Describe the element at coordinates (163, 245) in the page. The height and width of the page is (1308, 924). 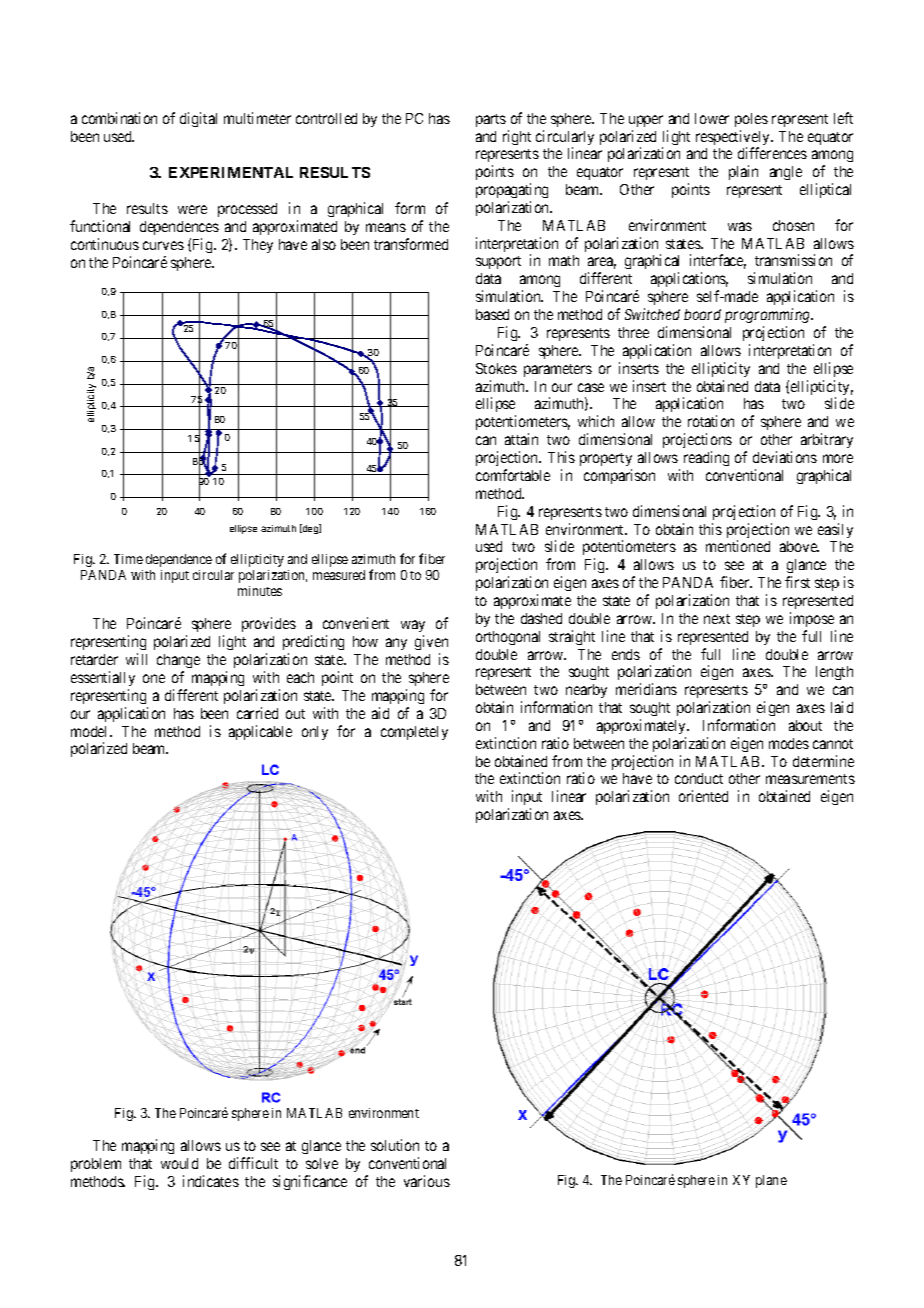
I see `curves` at that location.
